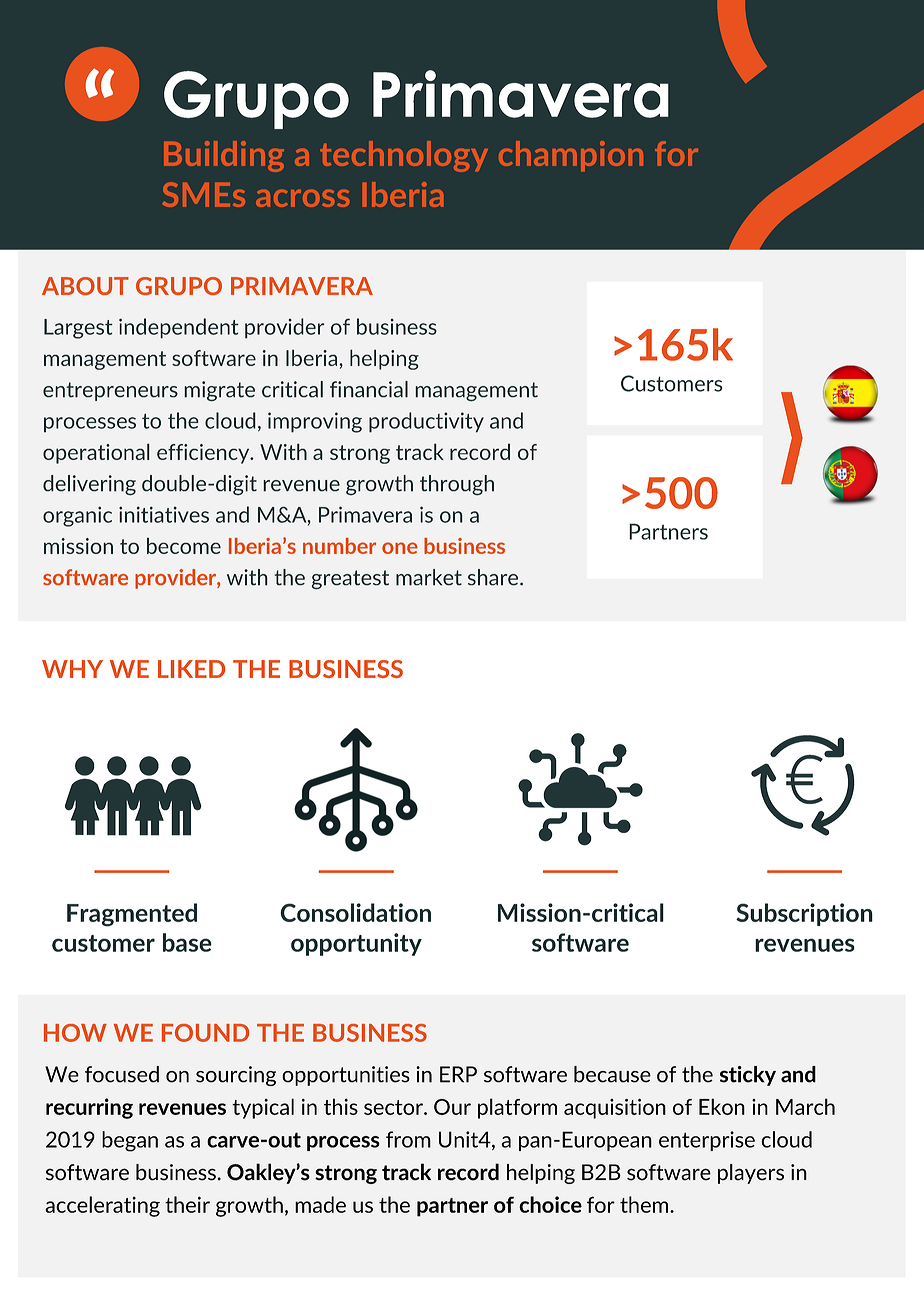 The width and height of the document is (924, 1308). Describe the element at coordinates (494, 577) in the document. I see `share` at that location.
